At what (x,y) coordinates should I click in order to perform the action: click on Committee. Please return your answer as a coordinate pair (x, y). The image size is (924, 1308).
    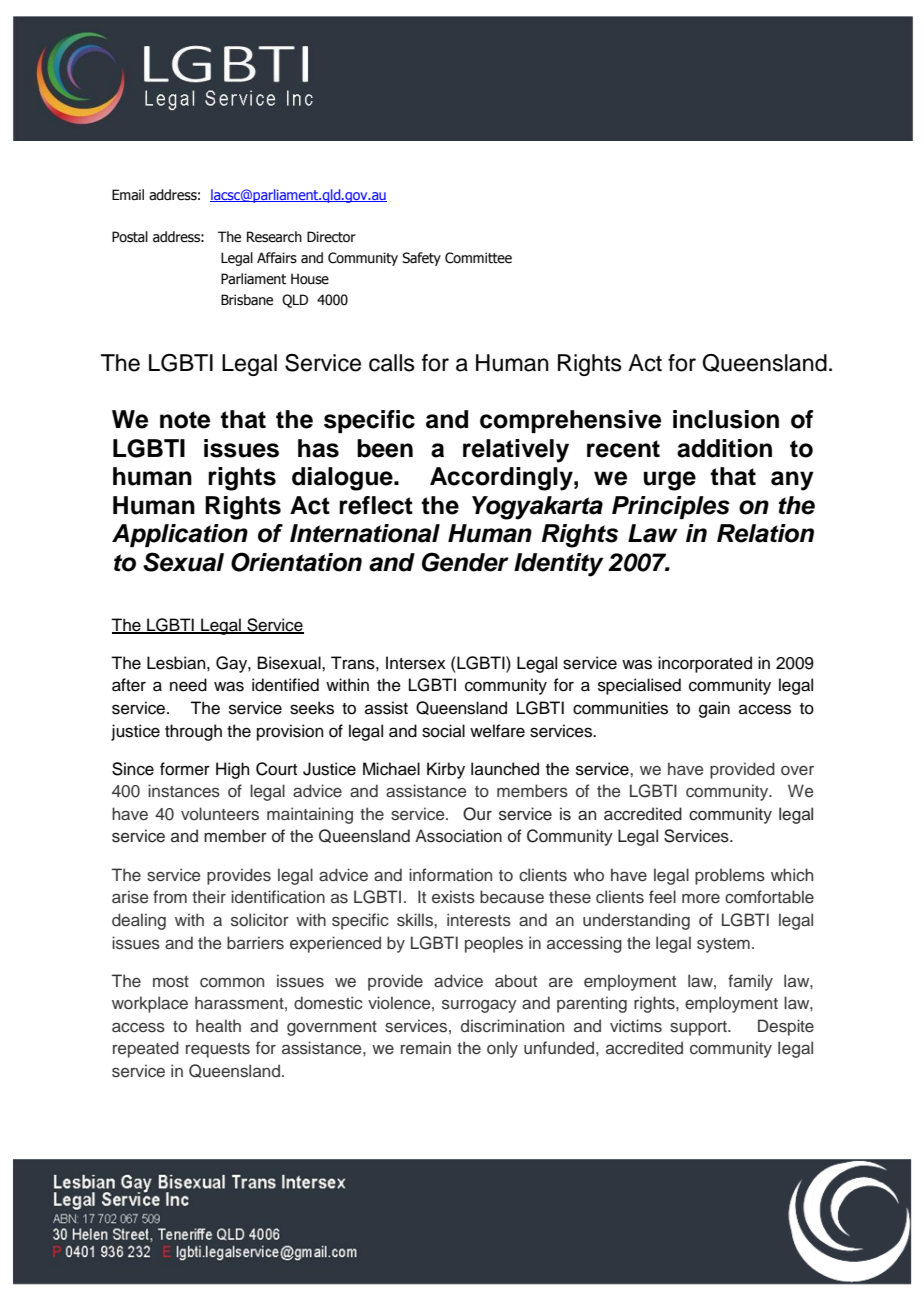
    Looking at the image, I should click on (478, 258).
